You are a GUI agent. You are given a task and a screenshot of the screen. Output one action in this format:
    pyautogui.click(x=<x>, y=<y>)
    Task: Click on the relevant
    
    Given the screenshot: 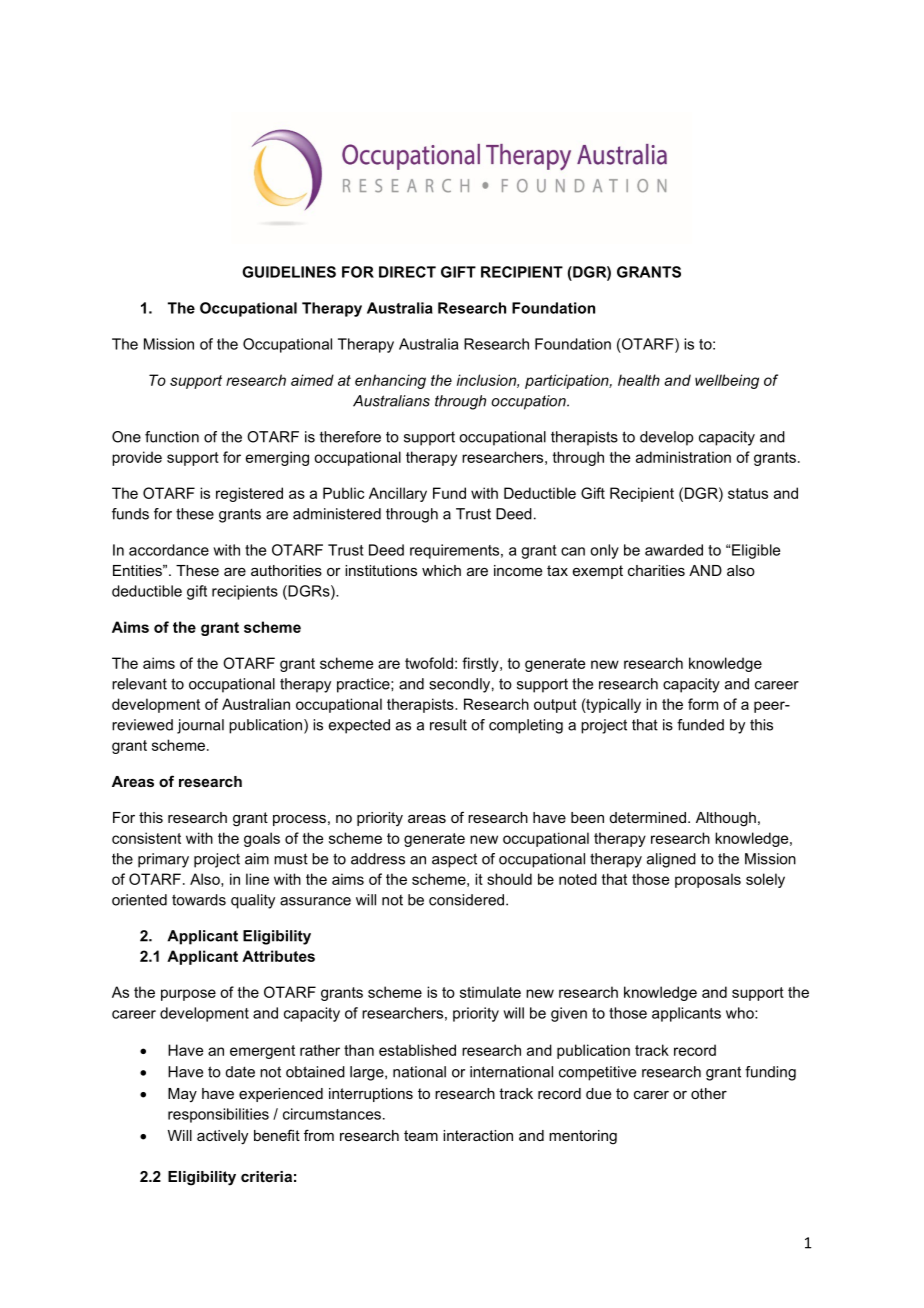 What is the action you would take?
    pyautogui.click(x=139, y=684)
